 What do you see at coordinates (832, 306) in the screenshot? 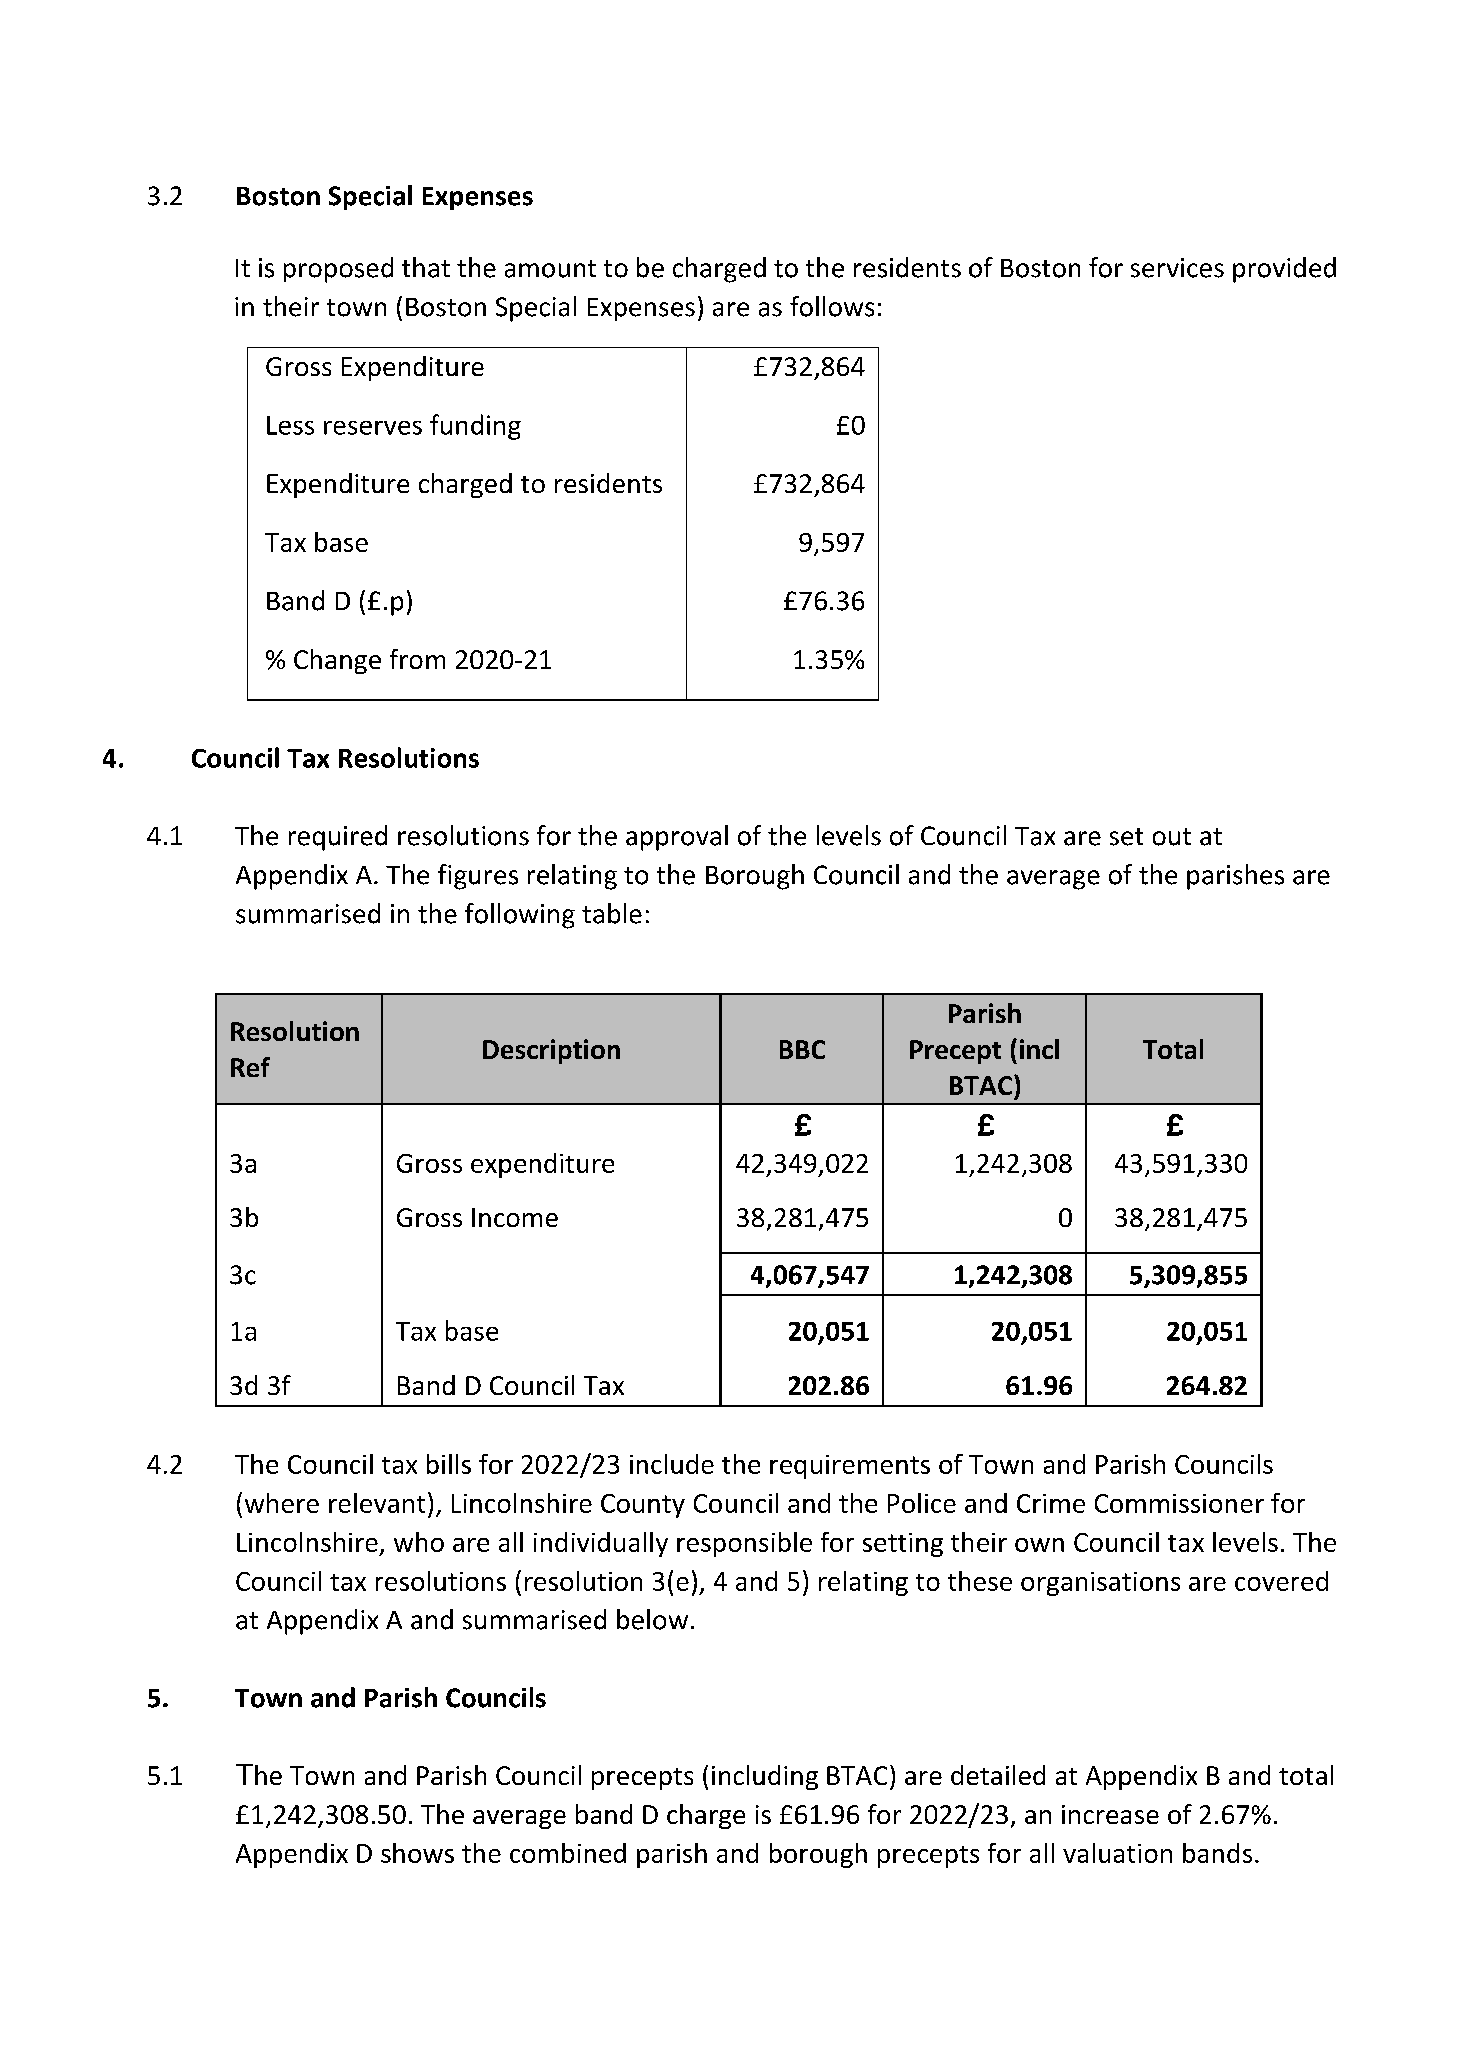
I see `follows` at bounding box center [832, 306].
